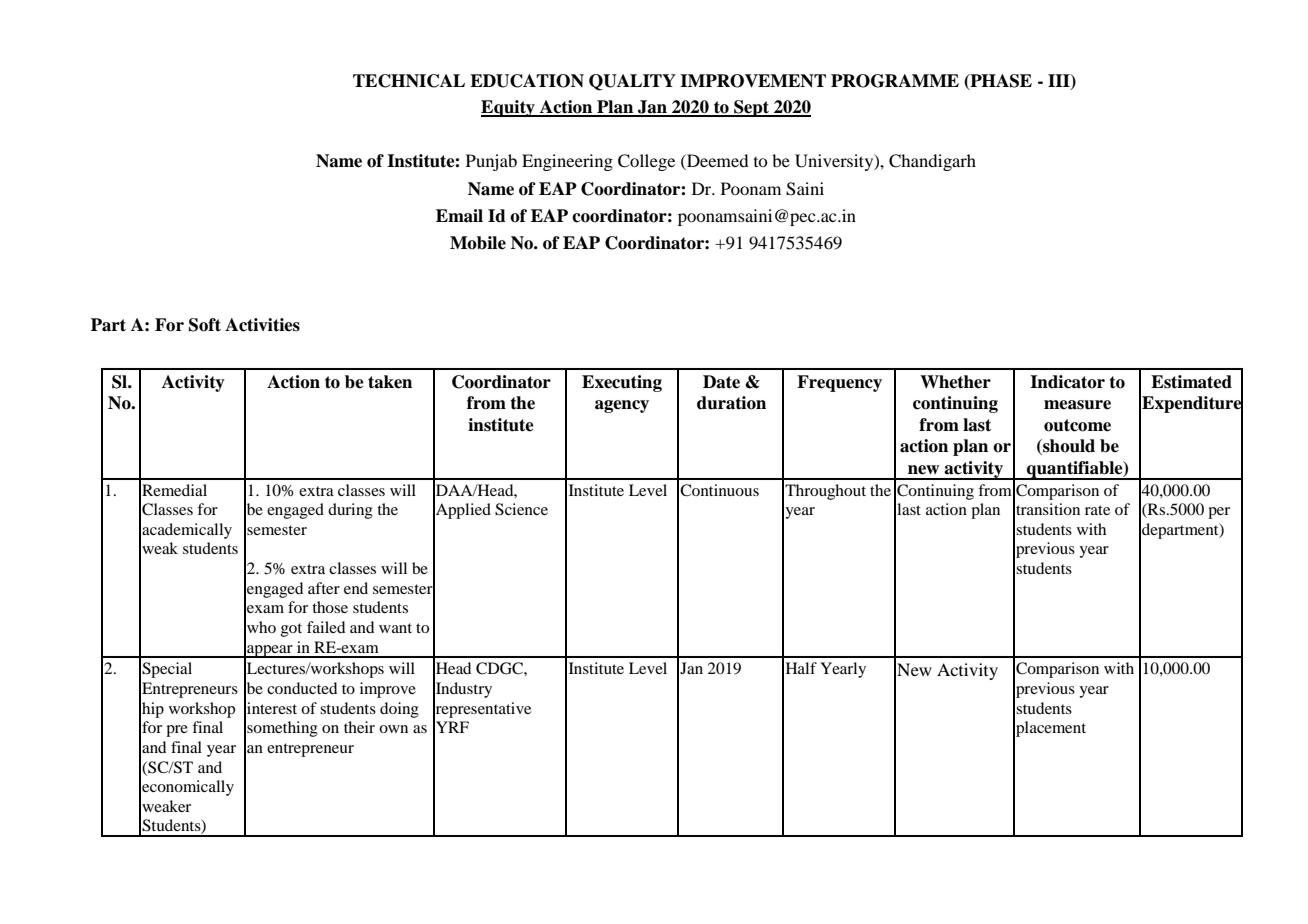 The width and height of the page is (1308, 924). What do you see at coordinates (390, 382) in the page?
I see `taken` at bounding box center [390, 382].
